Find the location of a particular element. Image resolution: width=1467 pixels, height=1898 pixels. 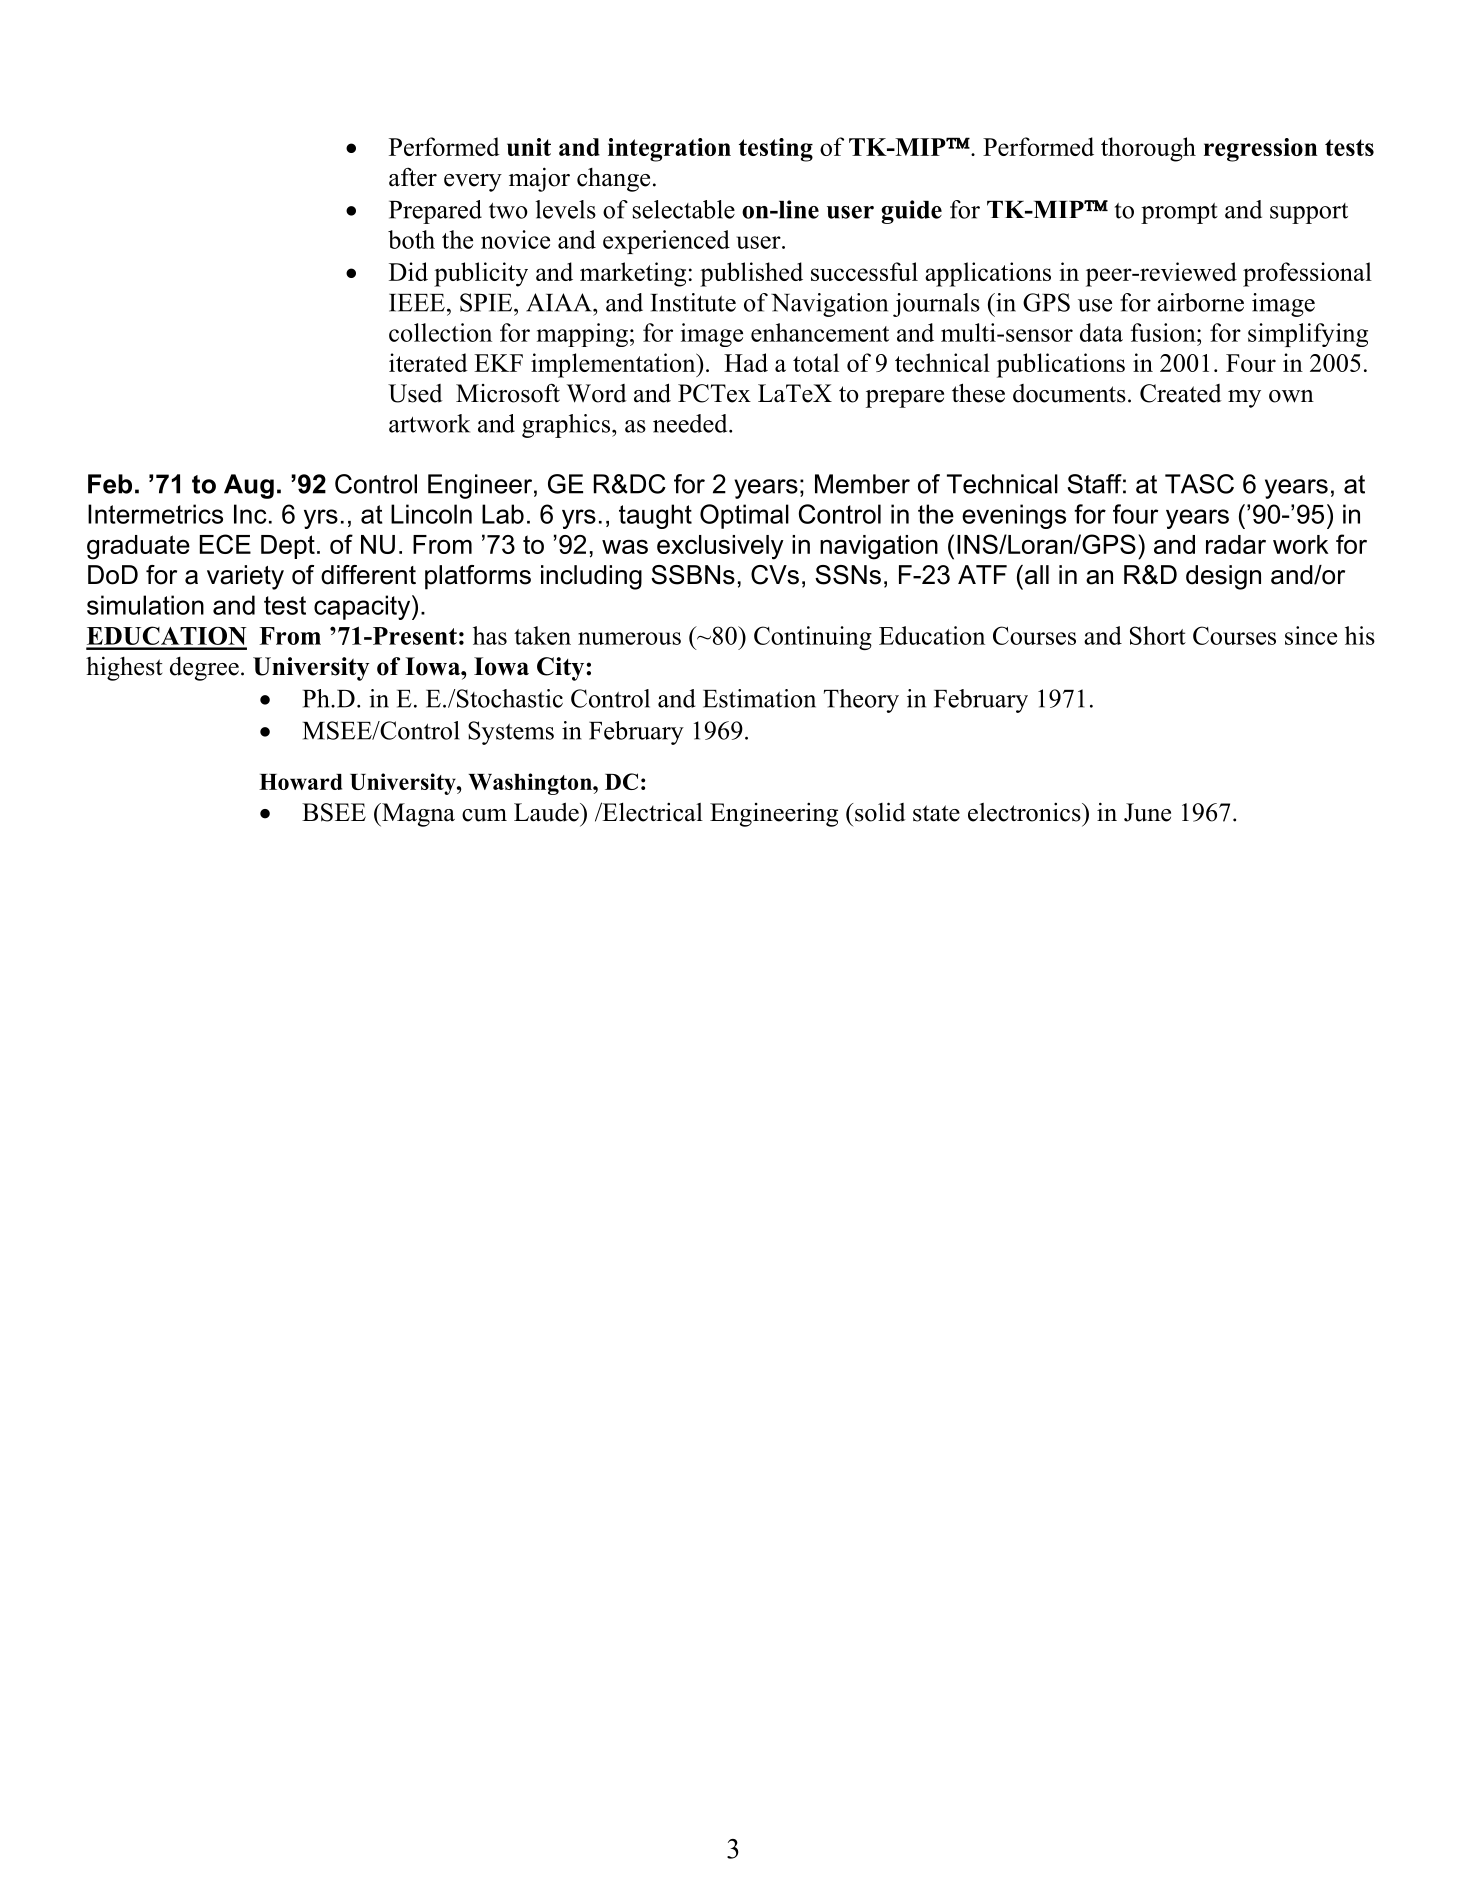

Used is located at coordinates (415, 393).
